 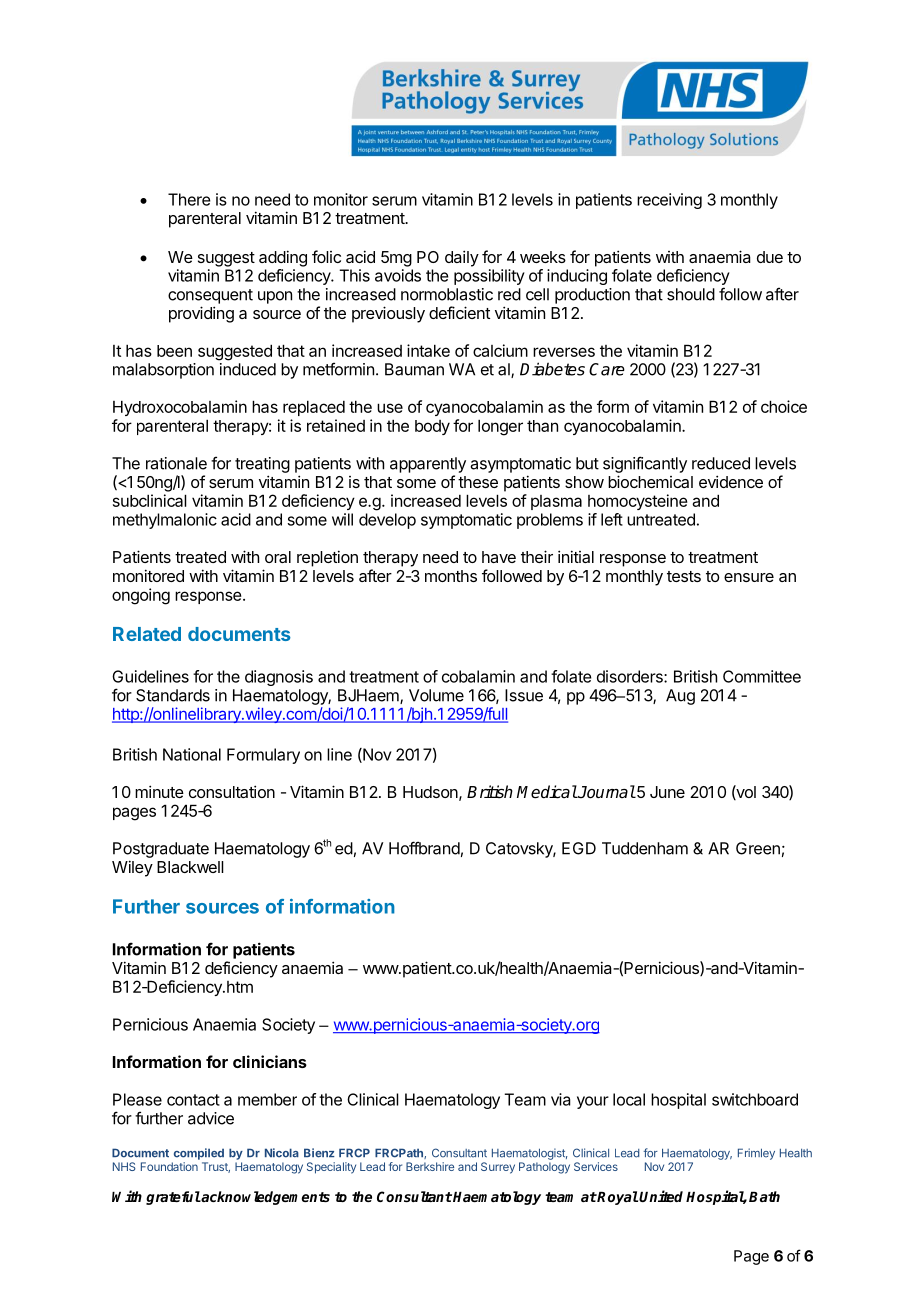 I want to click on Berkshire, so click(x=430, y=1166).
